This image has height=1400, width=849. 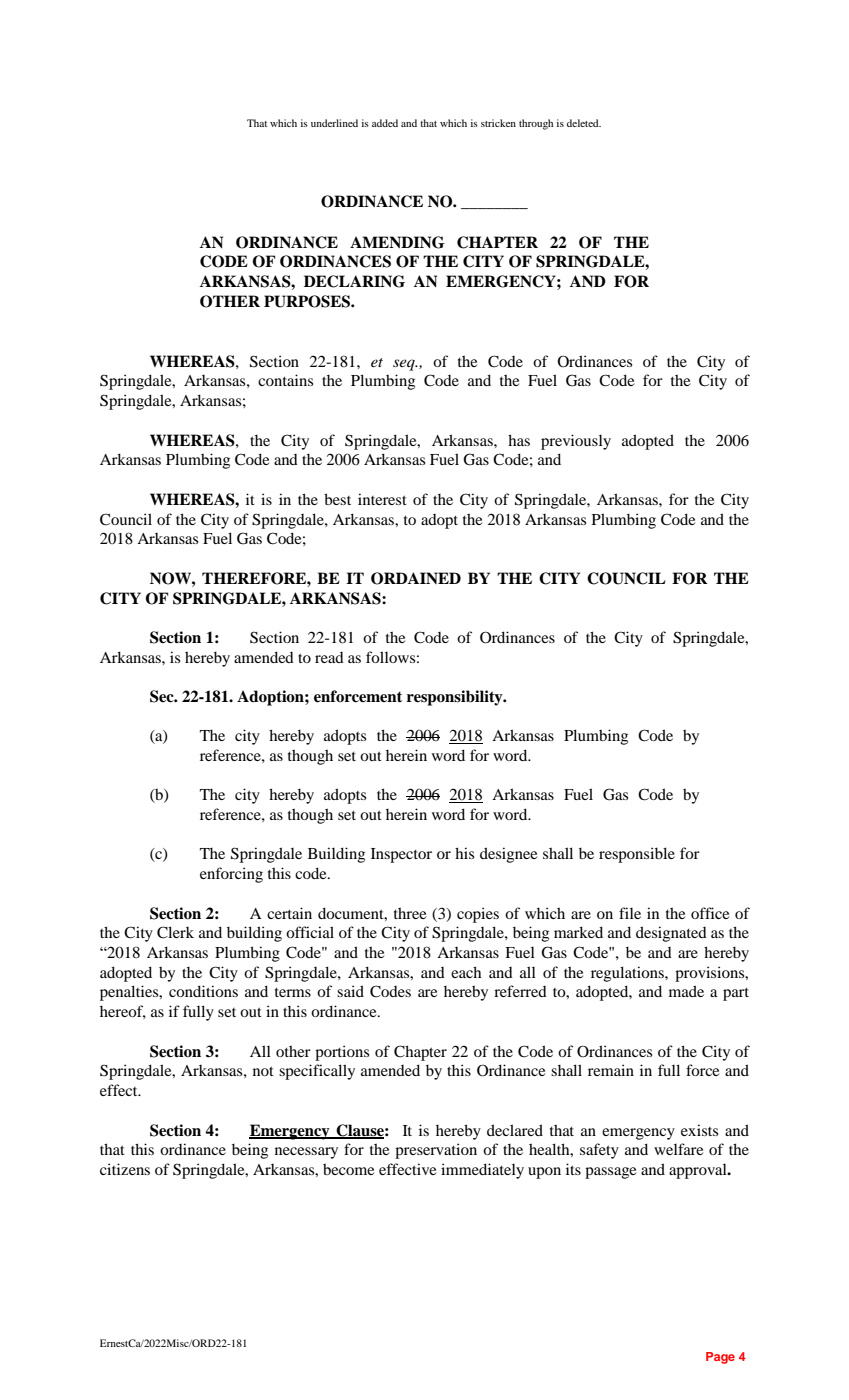 What do you see at coordinates (456, 698) in the image?
I see `responsibility` at bounding box center [456, 698].
